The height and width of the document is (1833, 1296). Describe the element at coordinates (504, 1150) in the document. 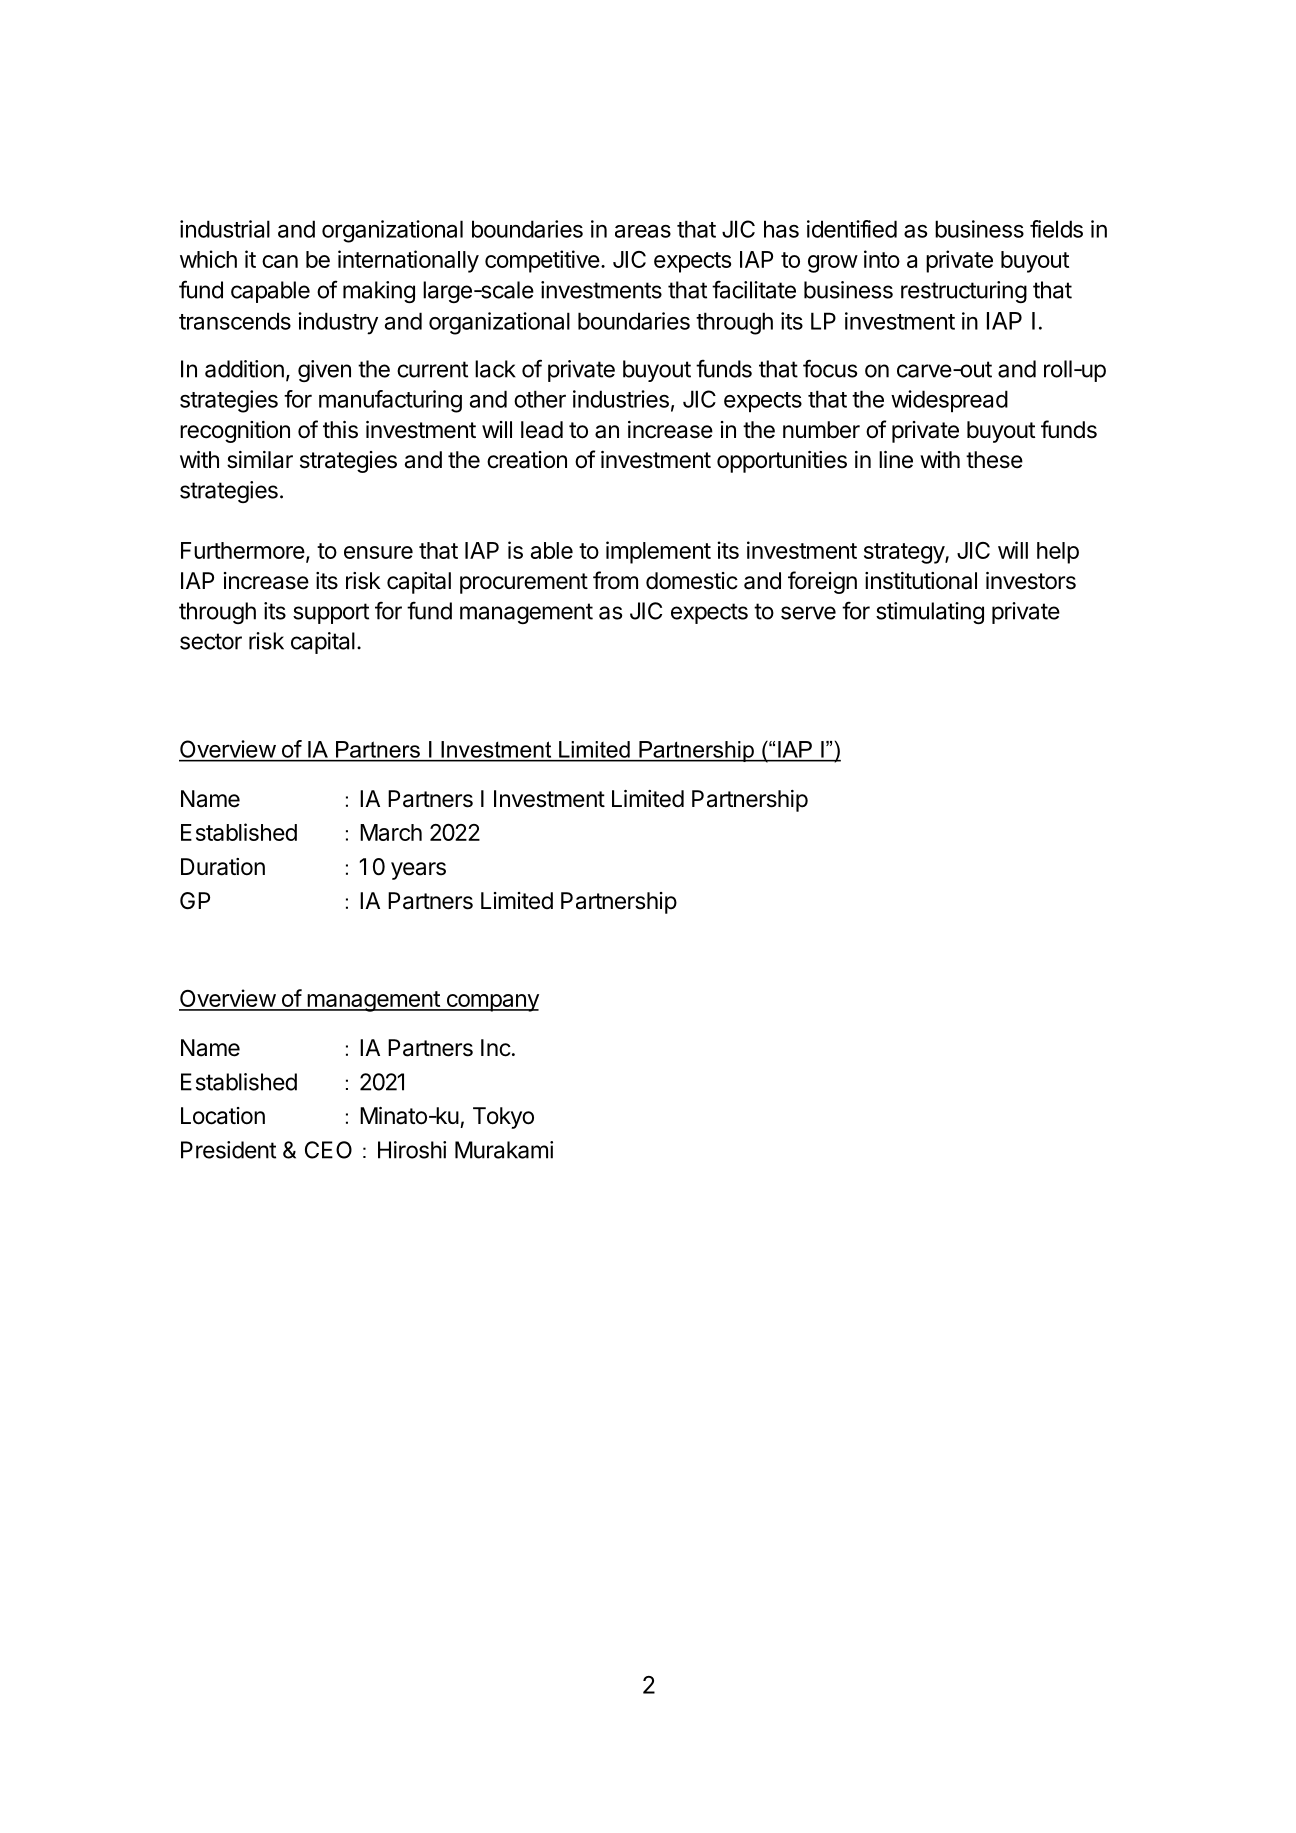

I see `Murakami` at that location.
